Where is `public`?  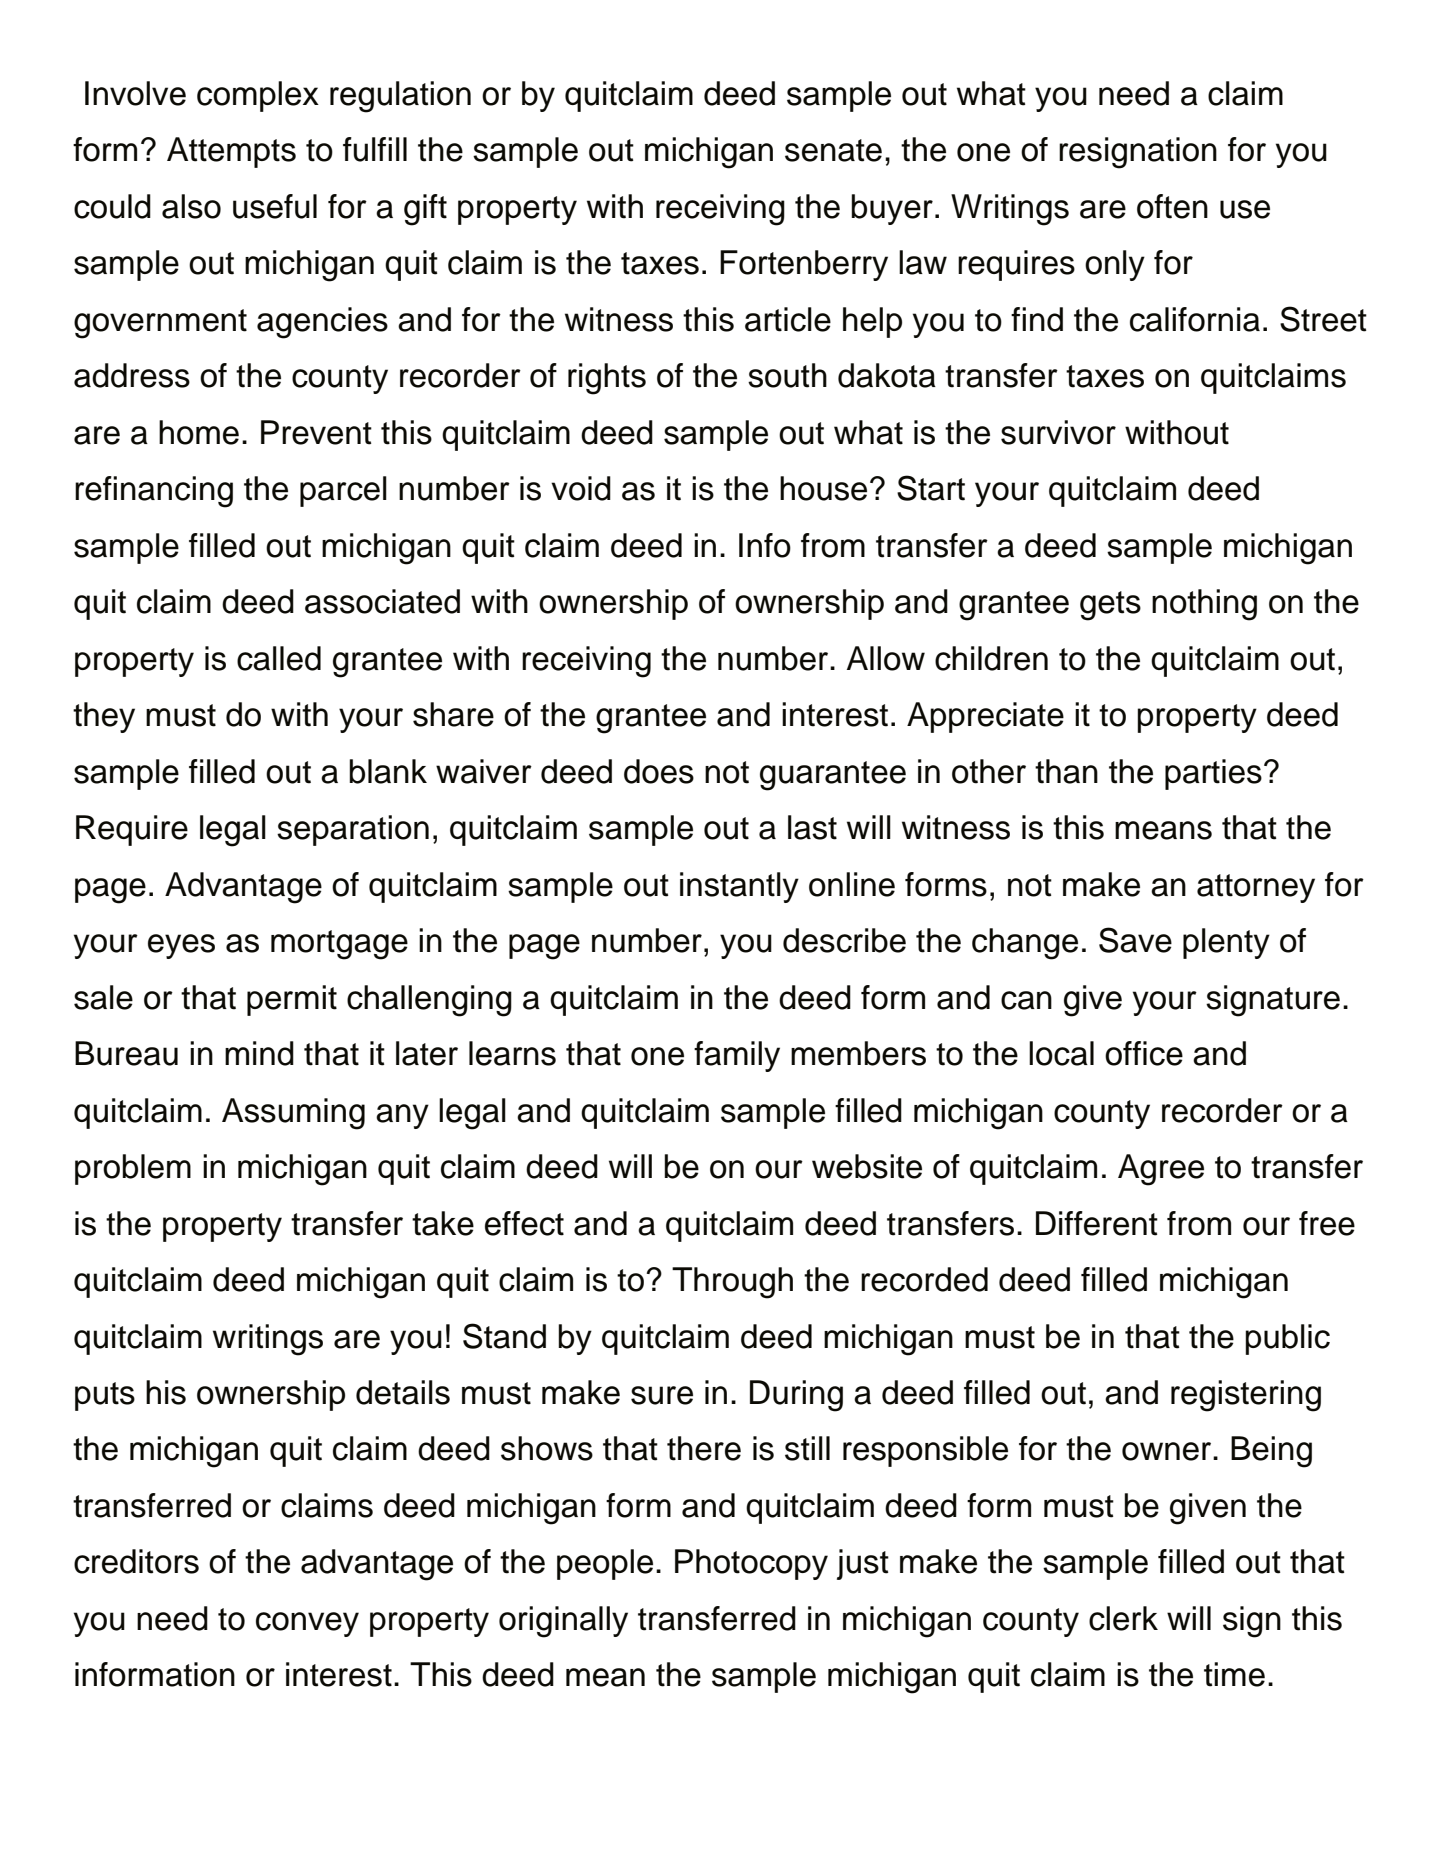 public is located at coordinates (1287, 1339).
